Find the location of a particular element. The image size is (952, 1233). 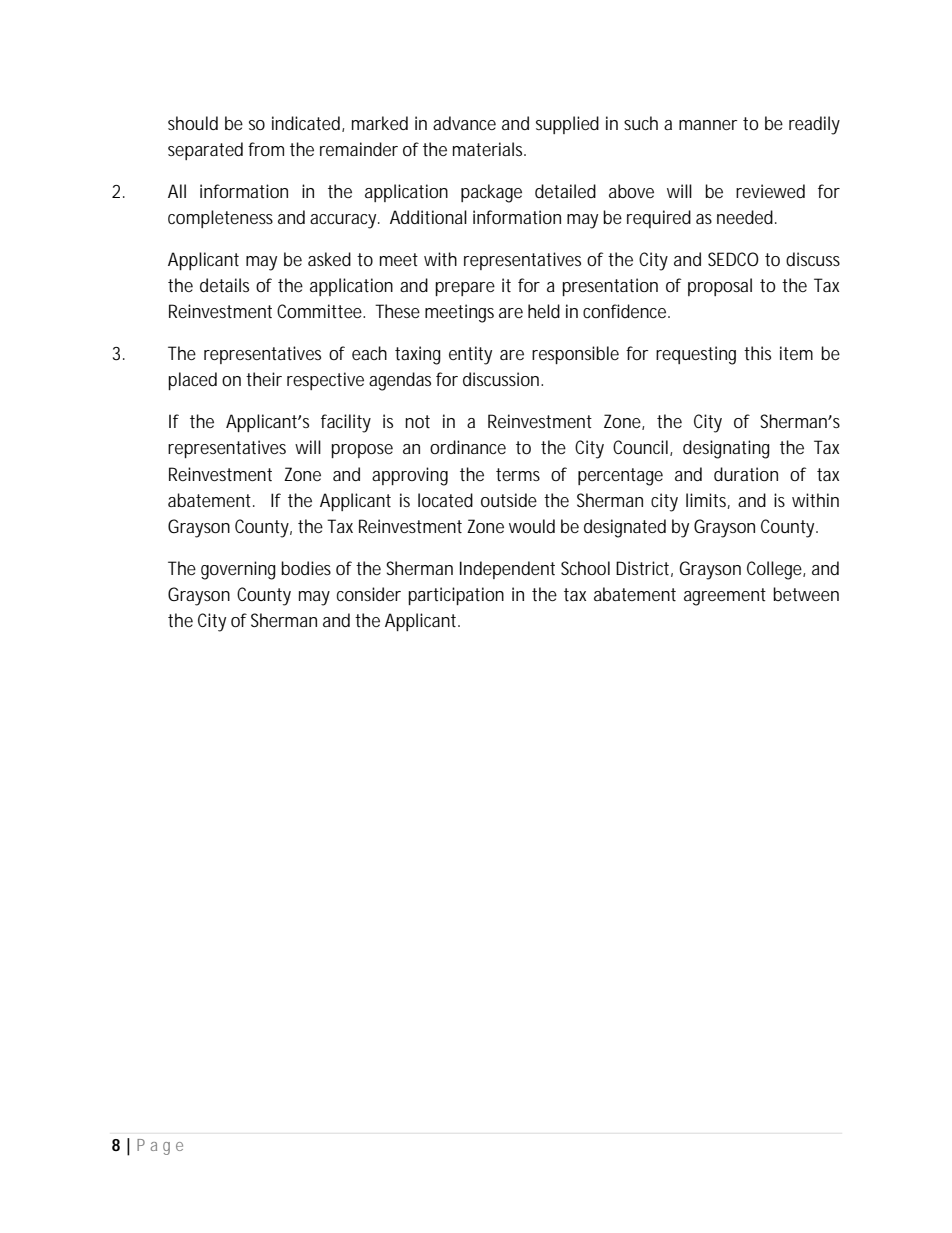

from is located at coordinates (266, 149).
